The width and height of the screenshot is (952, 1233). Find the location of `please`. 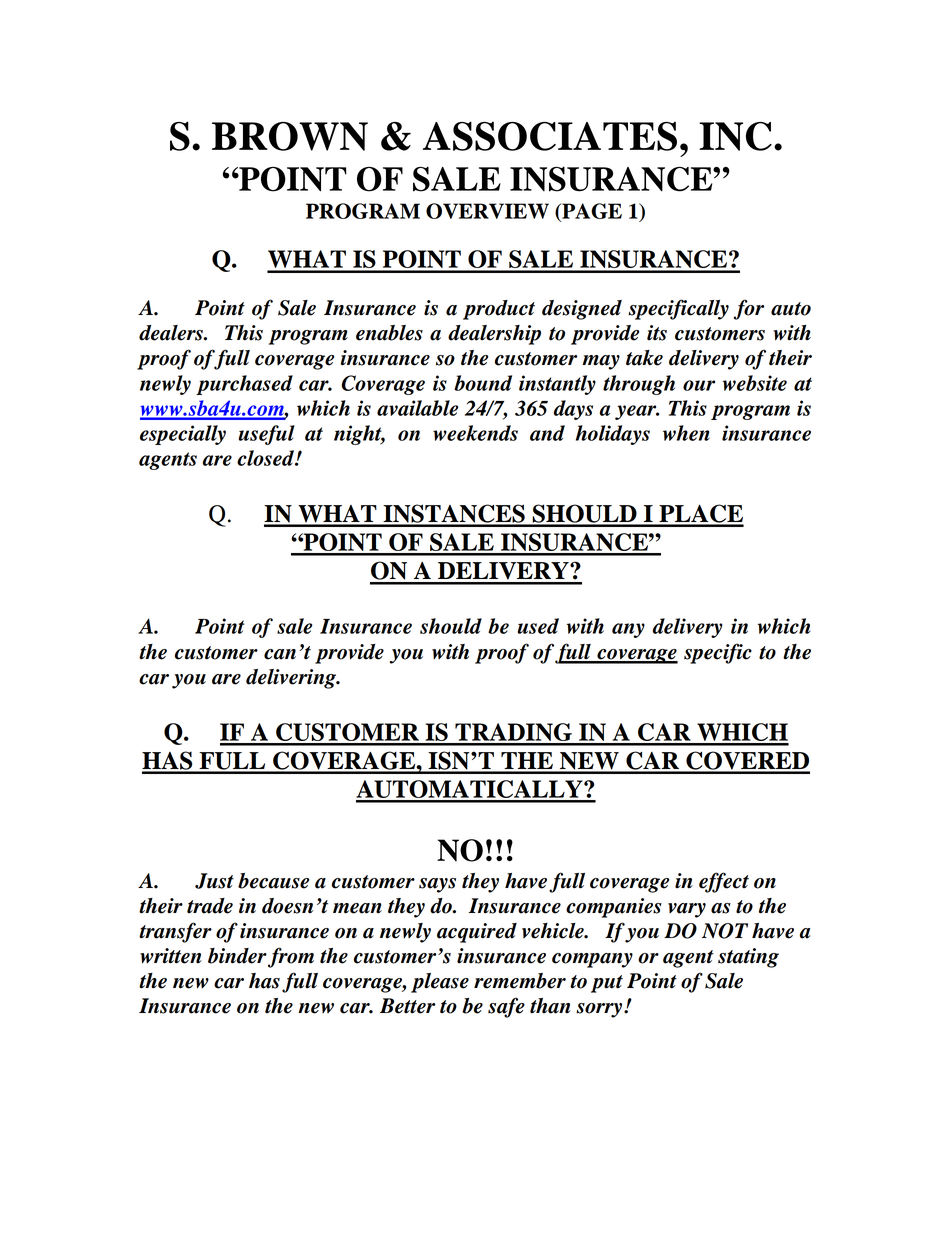

please is located at coordinates (440, 983).
